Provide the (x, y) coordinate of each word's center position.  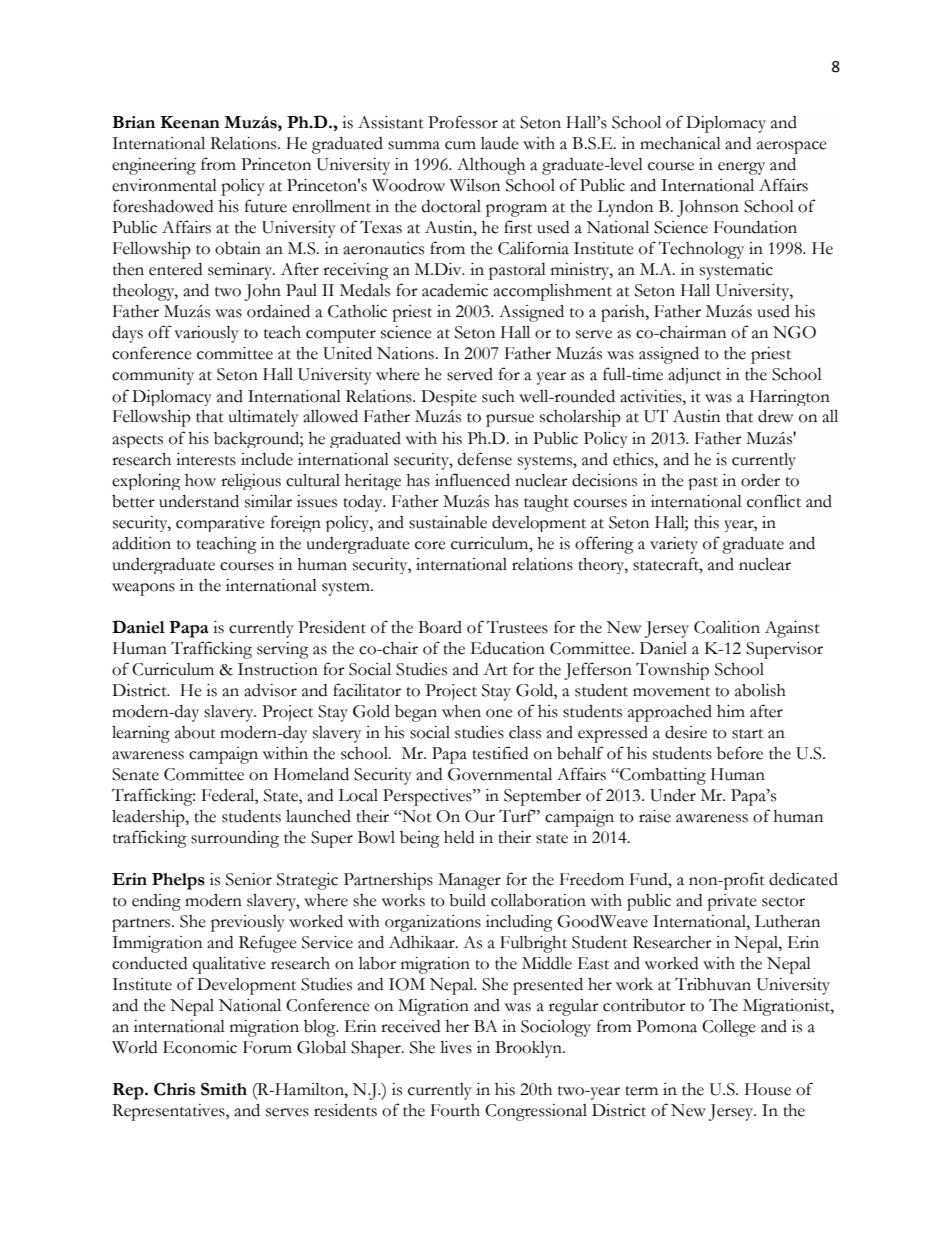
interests (206, 459)
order (760, 480)
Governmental (500, 774)
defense (485, 459)
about (195, 732)
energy (741, 168)
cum (460, 145)
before (740, 753)
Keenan (190, 122)
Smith (224, 1089)
